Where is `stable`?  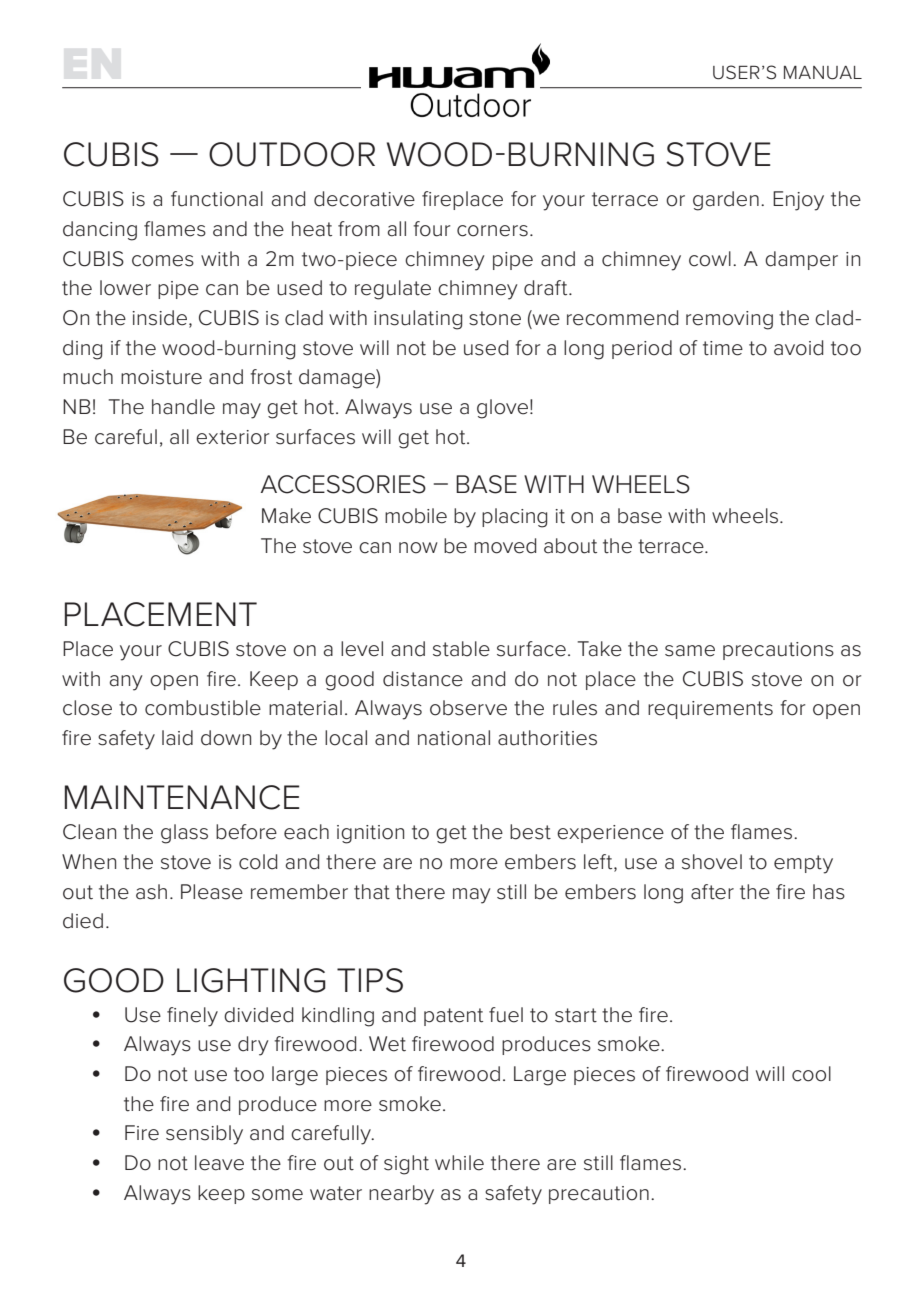
stable is located at coordinates (461, 649).
